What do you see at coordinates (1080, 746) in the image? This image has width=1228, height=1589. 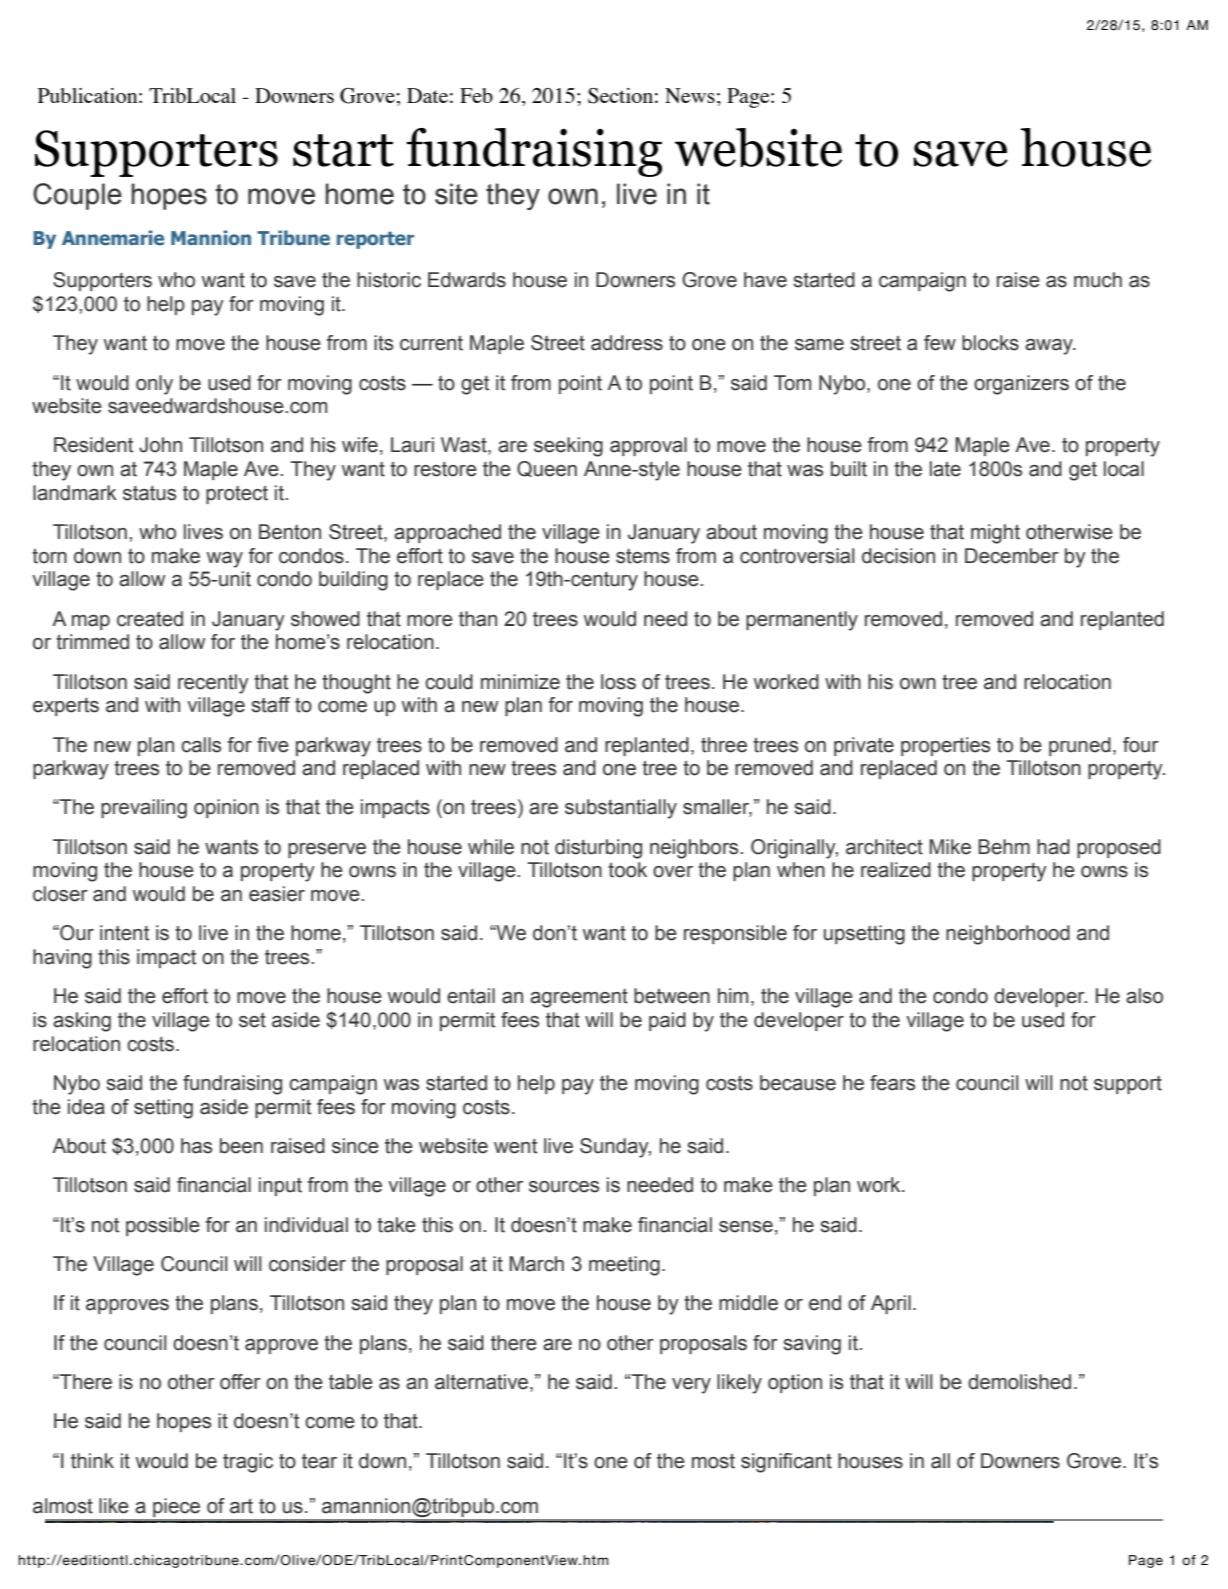 I see `pruned` at bounding box center [1080, 746].
